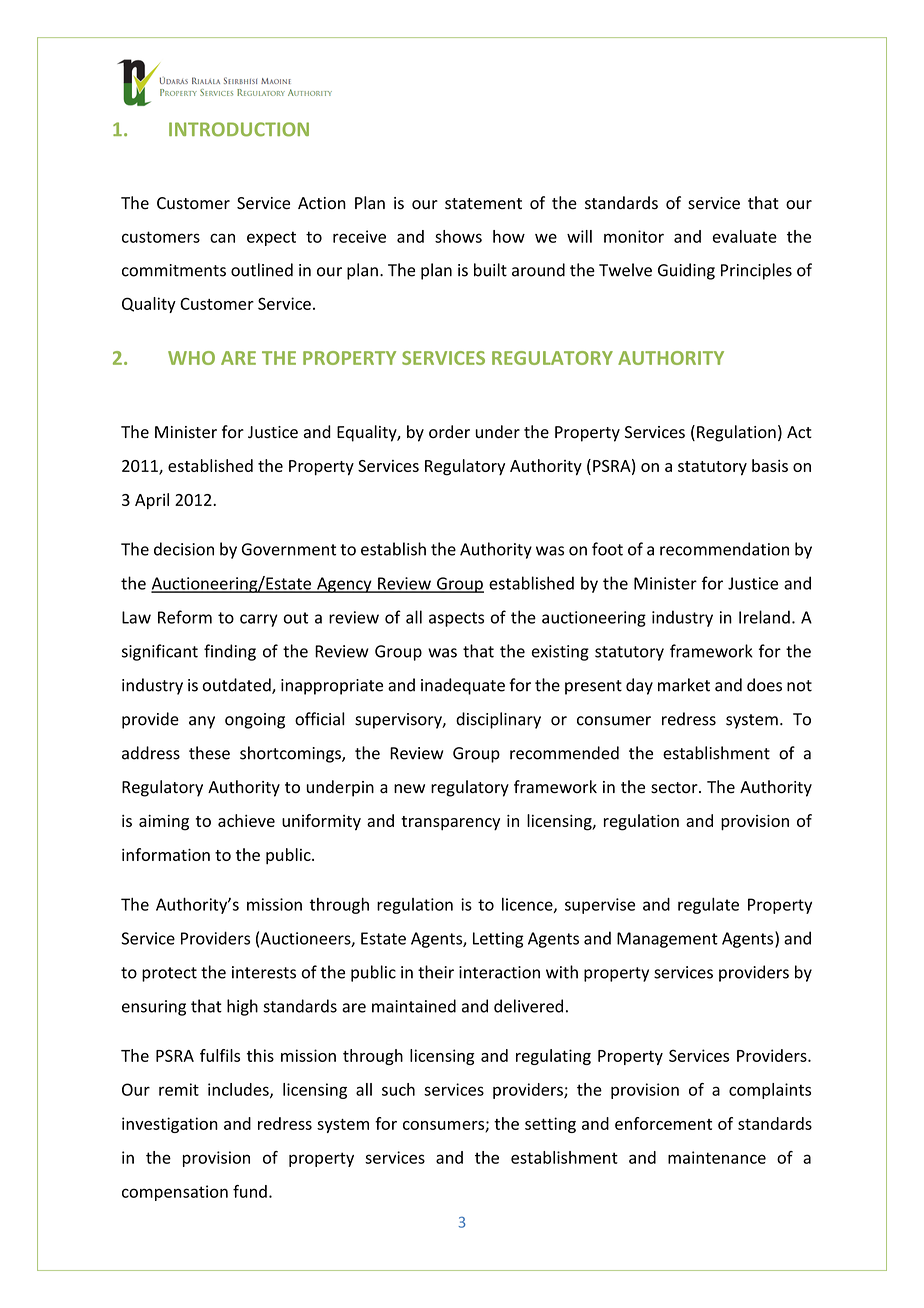 Image resolution: width=924 pixels, height=1308 pixels. What do you see at coordinates (239, 129) in the screenshot?
I see `INTRODUCTION` at bounding box center [239, 129].
